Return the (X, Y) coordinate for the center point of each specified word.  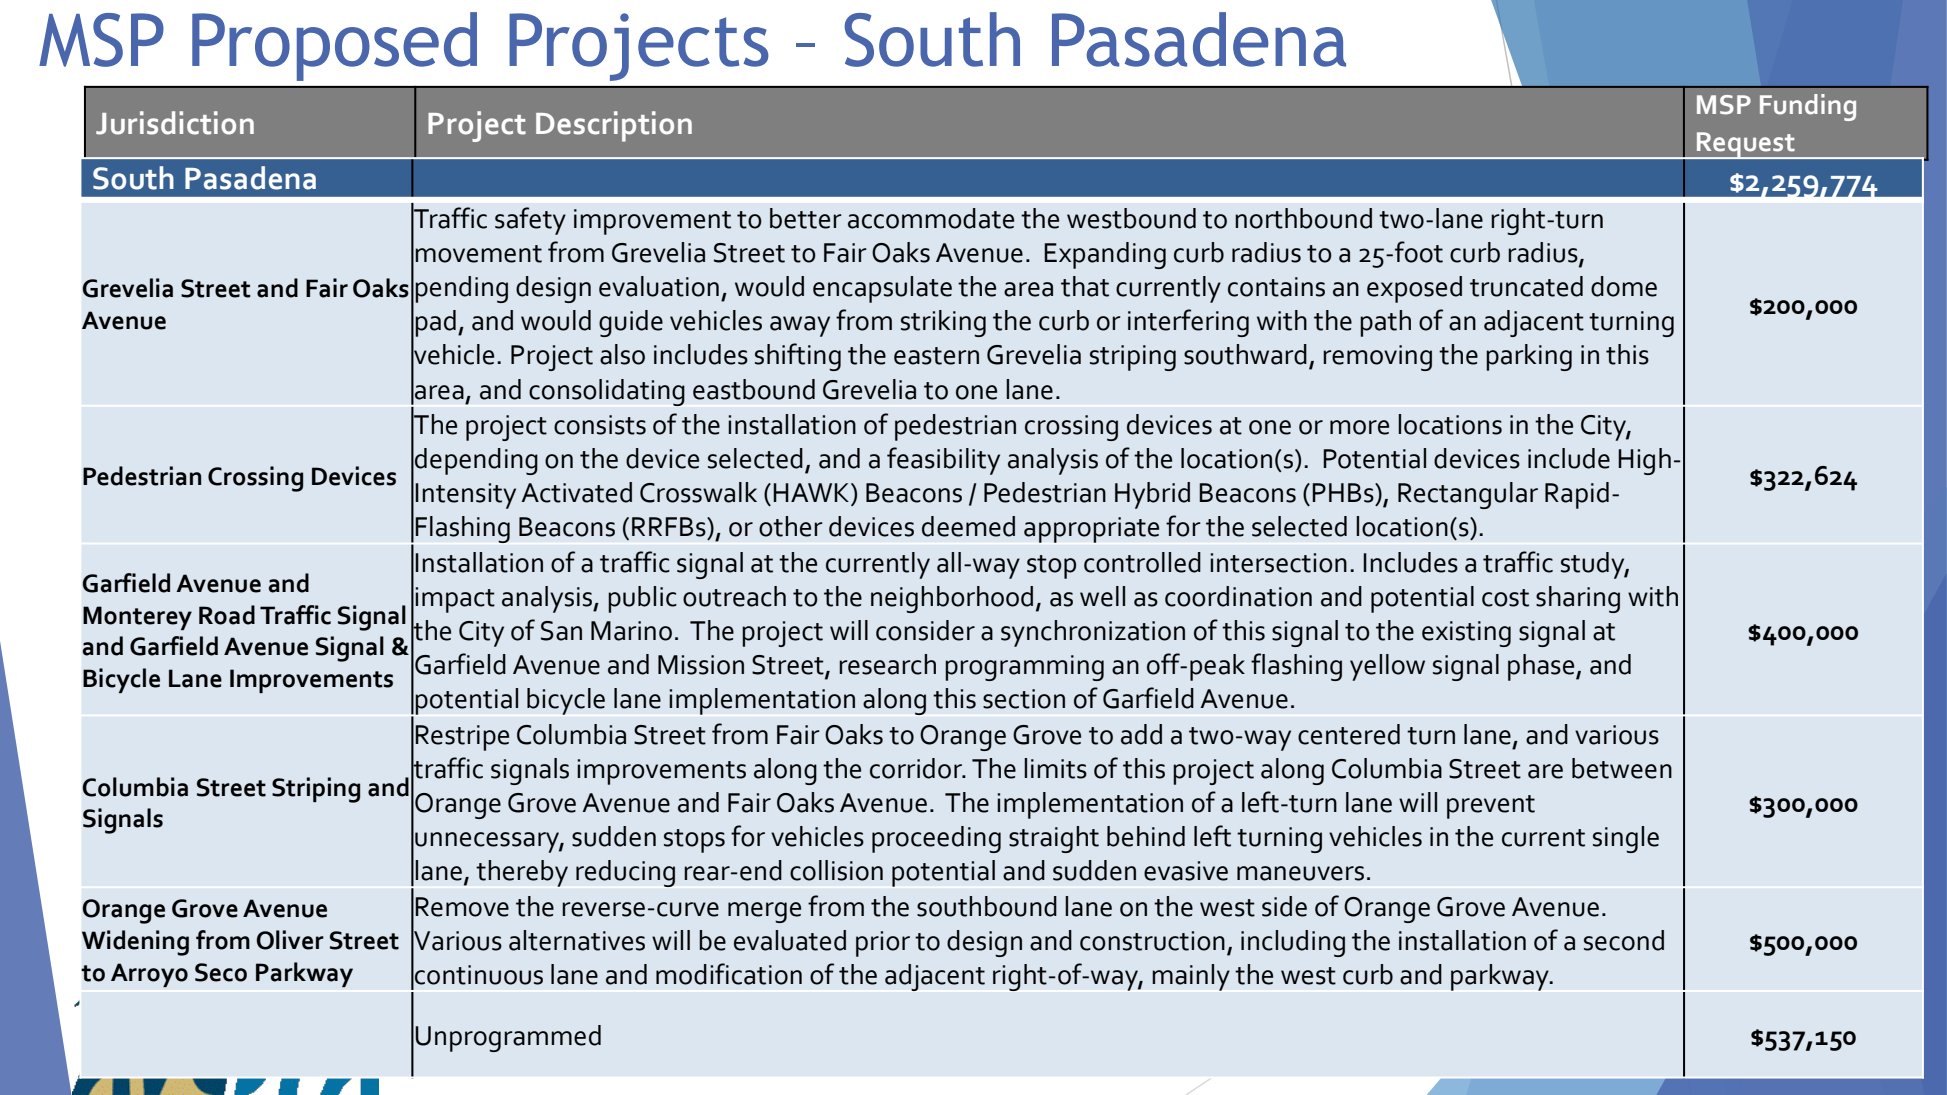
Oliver (290, 940)
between (1622, 768)
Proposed (334, 46)
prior (883, 944)
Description (614, 126)
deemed (968, 526)
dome (1624, 286)
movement (478, 254)
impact (455, 600)
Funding (1808, 107)
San (561, 631)
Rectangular (1468, 495)
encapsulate (882, 289)
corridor (917, 768)
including (1293, 943)
